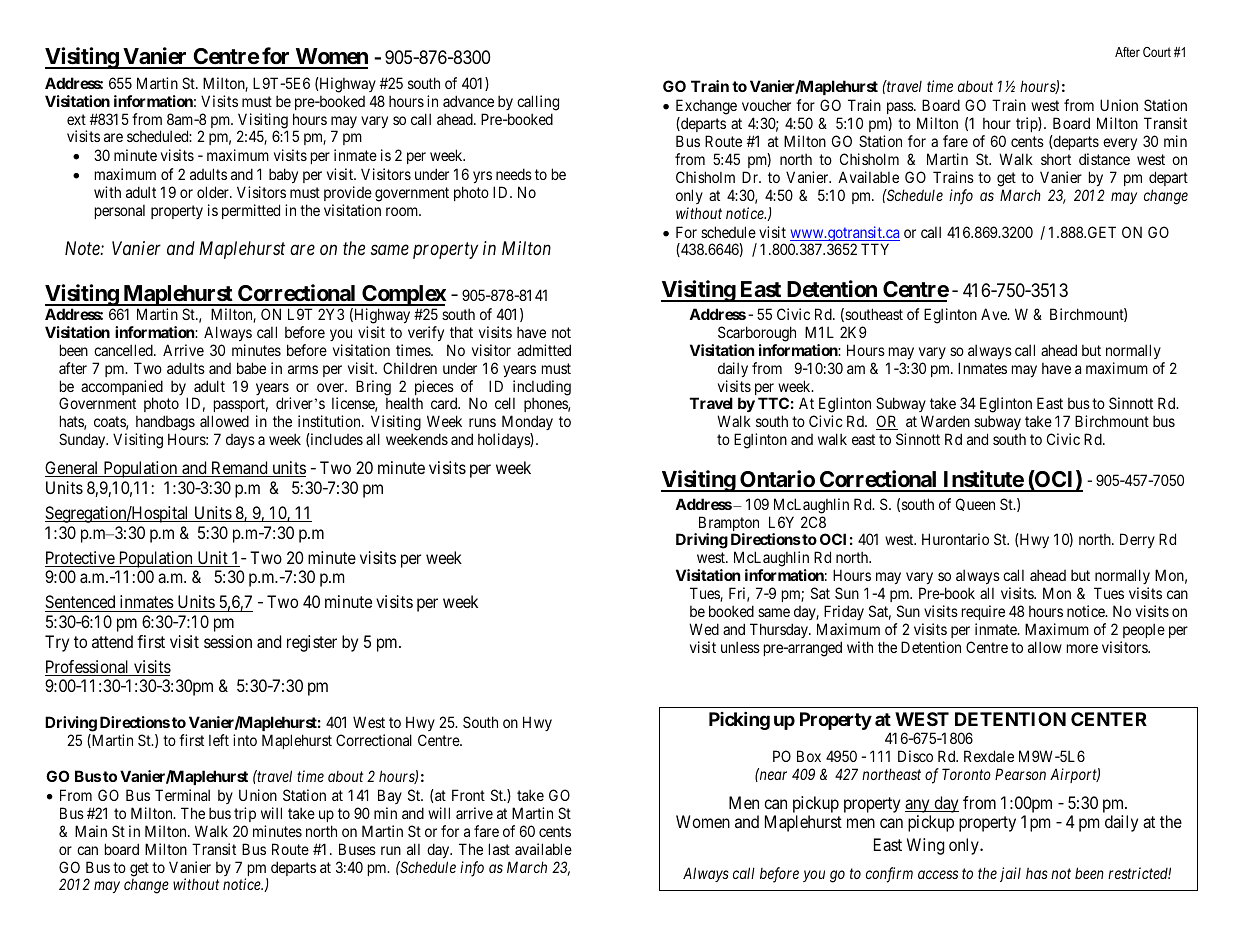 Image resolution: width=1233 pixels, height=952 pixels. I want to click on babe, so click(251, 368).
